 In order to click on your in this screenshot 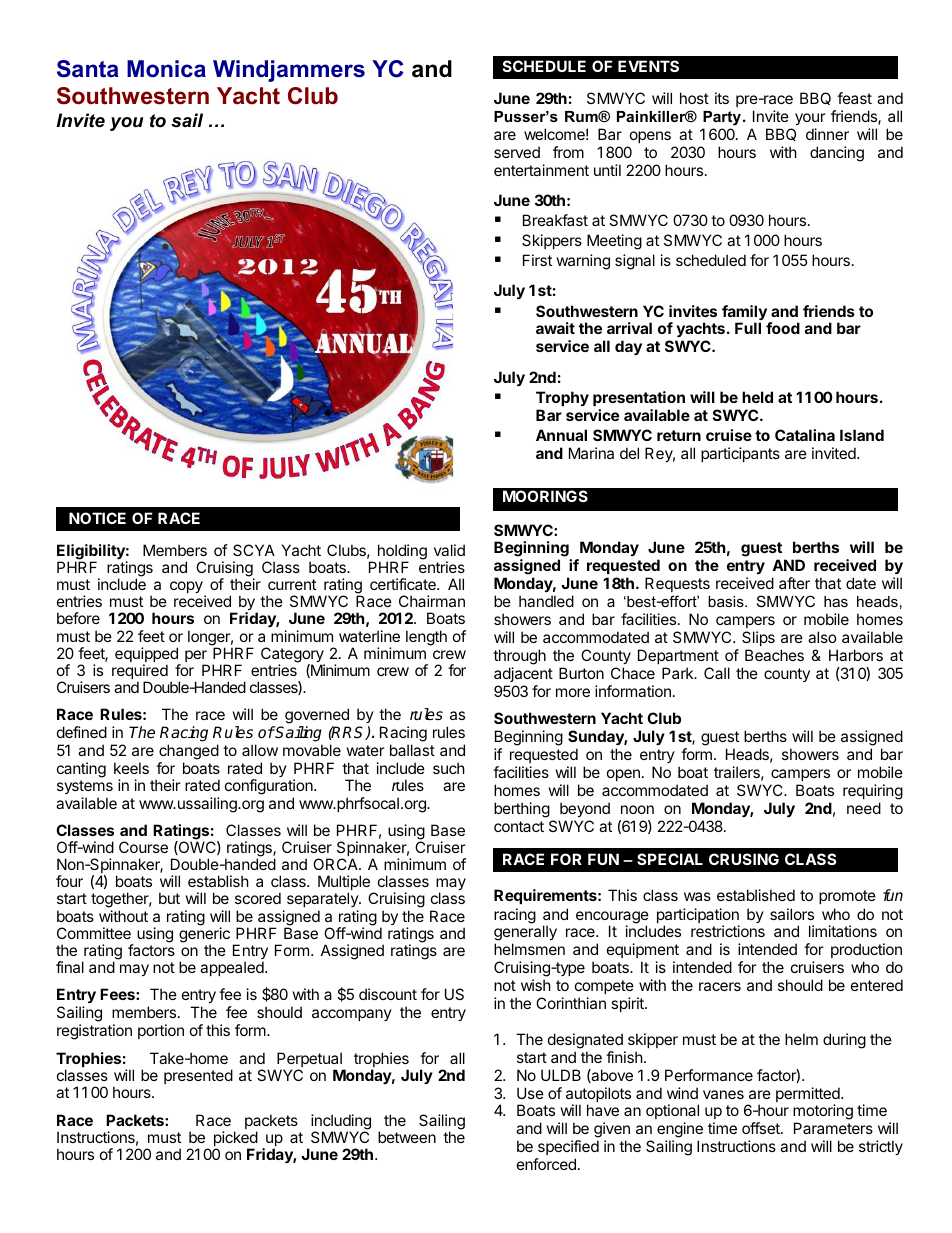, I will do `click(810, 119)`.
